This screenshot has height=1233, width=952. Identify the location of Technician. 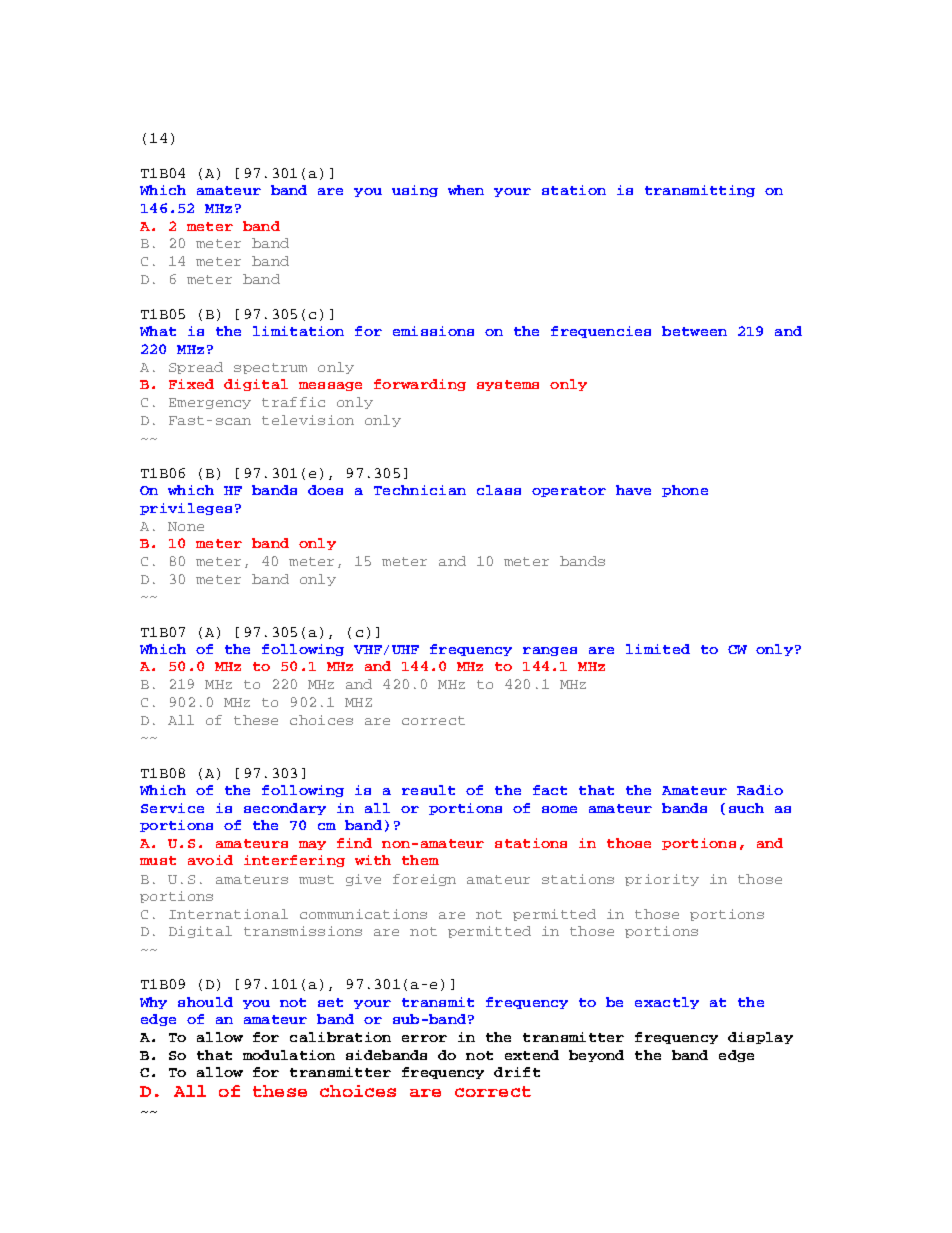
(420, 490).
